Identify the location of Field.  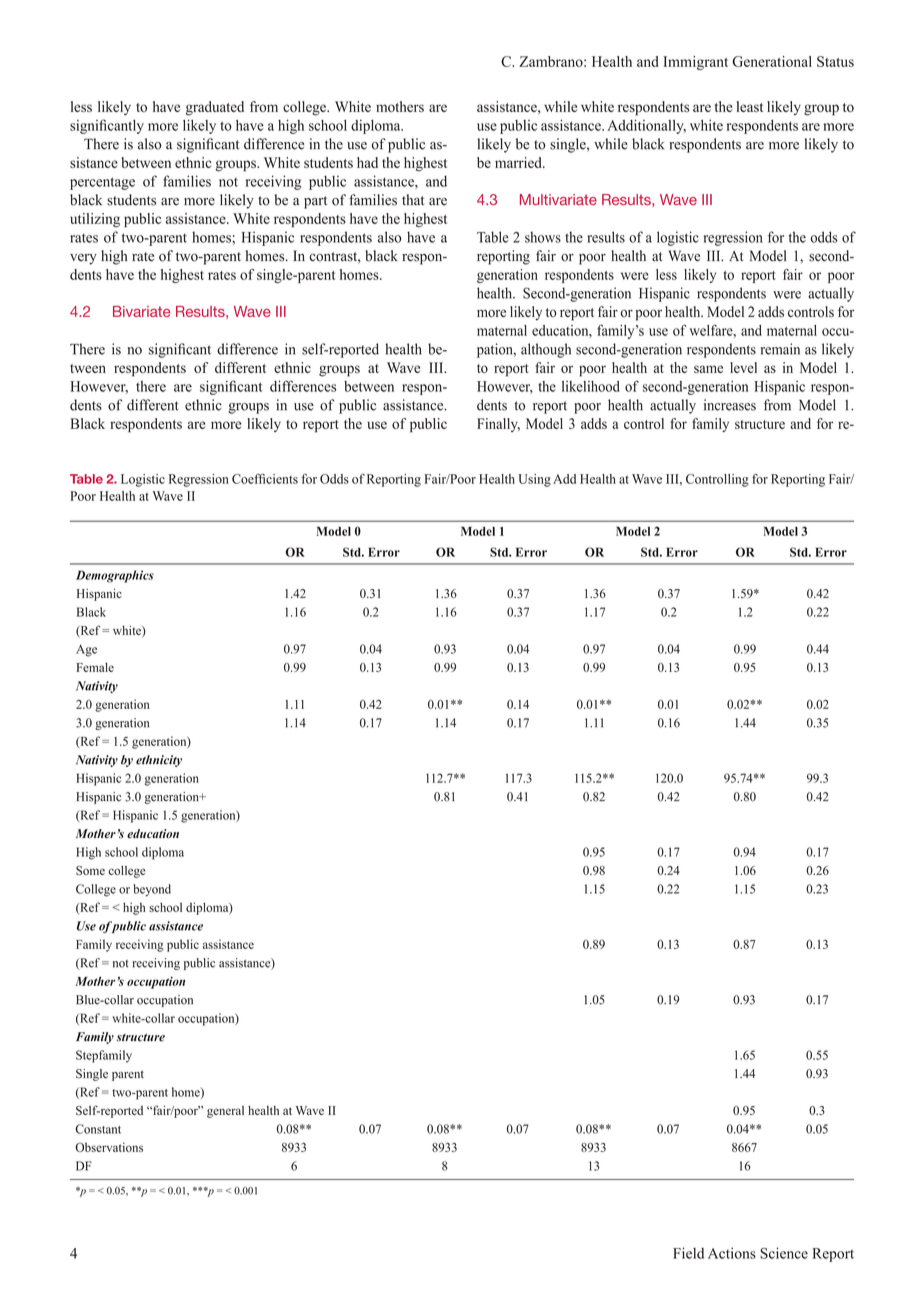
(688, 1253).
